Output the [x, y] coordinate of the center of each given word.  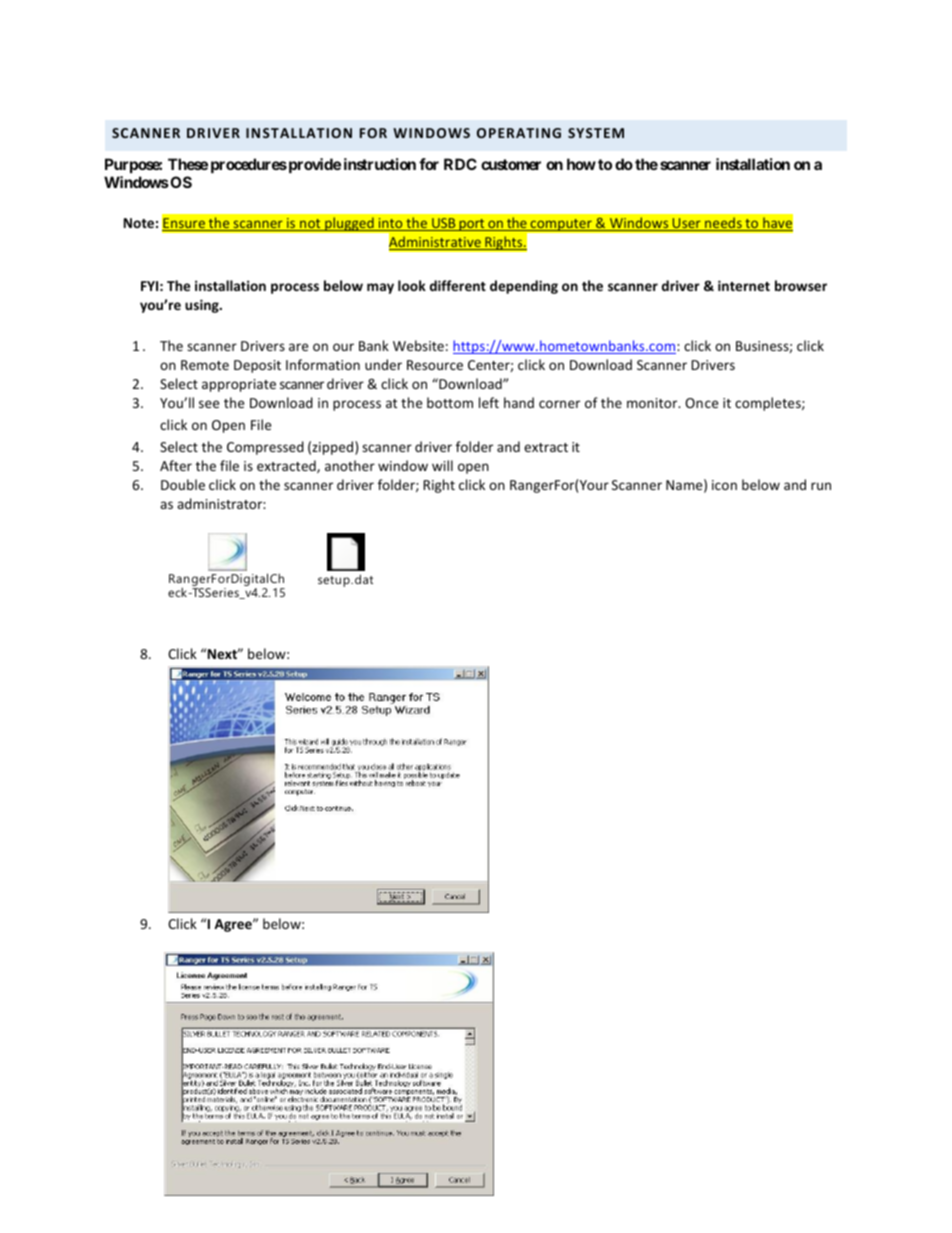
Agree [234, 925]
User [686, 224]
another [350, 465]
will [442, 465]
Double [183, 484]
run [821, 486]
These [188, 164]
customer [511, 164]
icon [724, 485]
